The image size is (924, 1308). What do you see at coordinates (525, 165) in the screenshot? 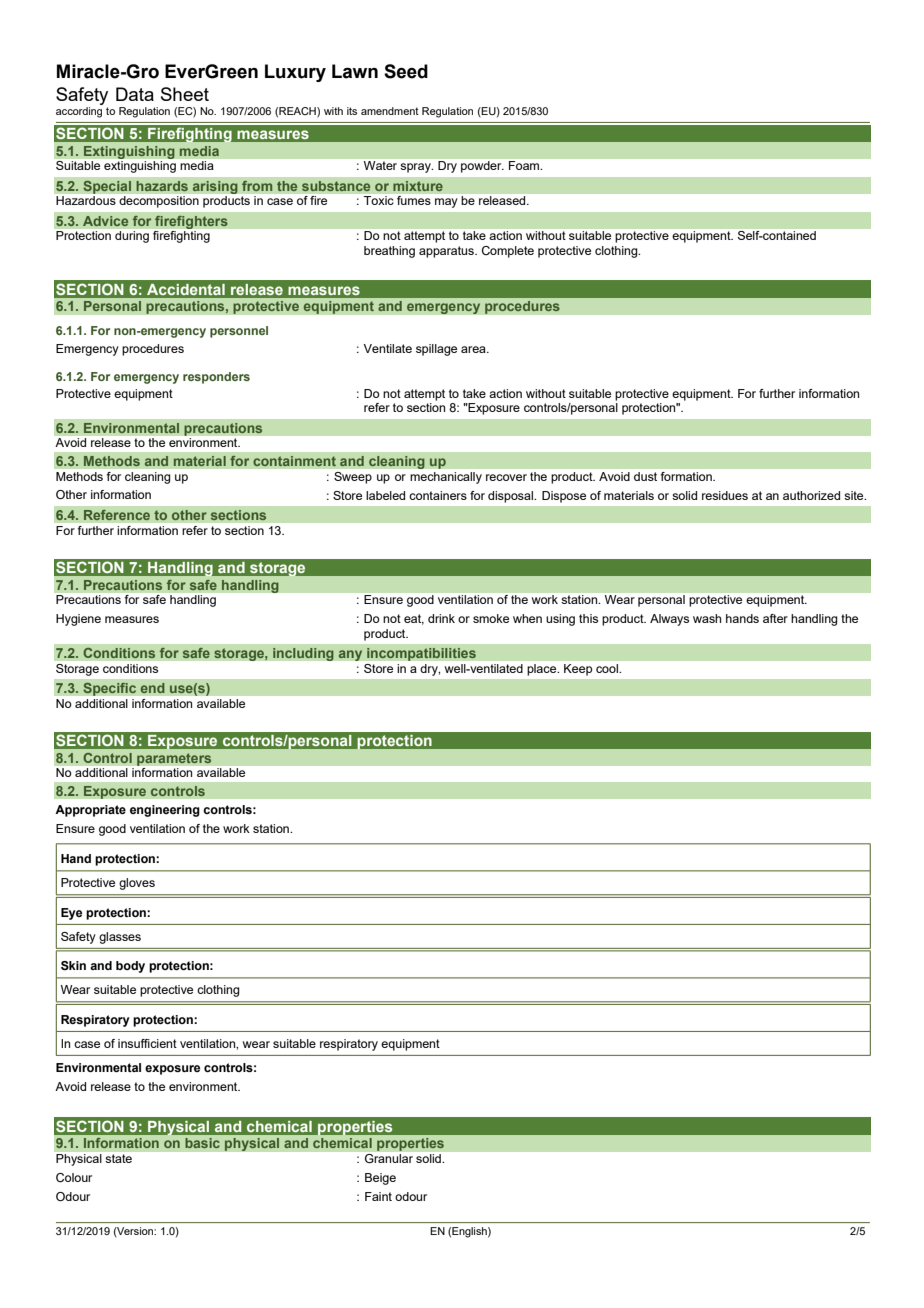
I see `Foam` at bounding box center [525, 165].
